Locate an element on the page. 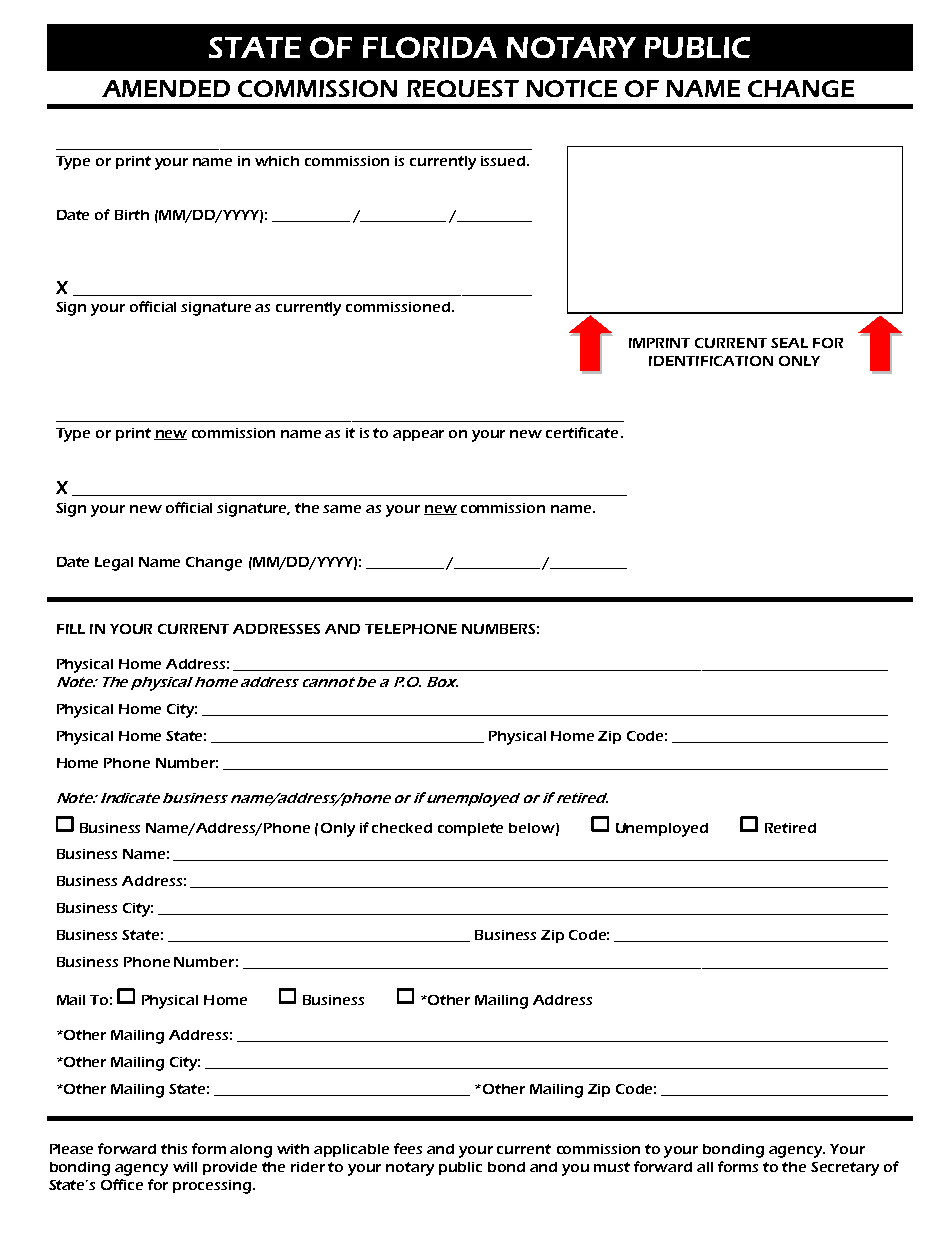  checked is located at coordinates (402, 828).
